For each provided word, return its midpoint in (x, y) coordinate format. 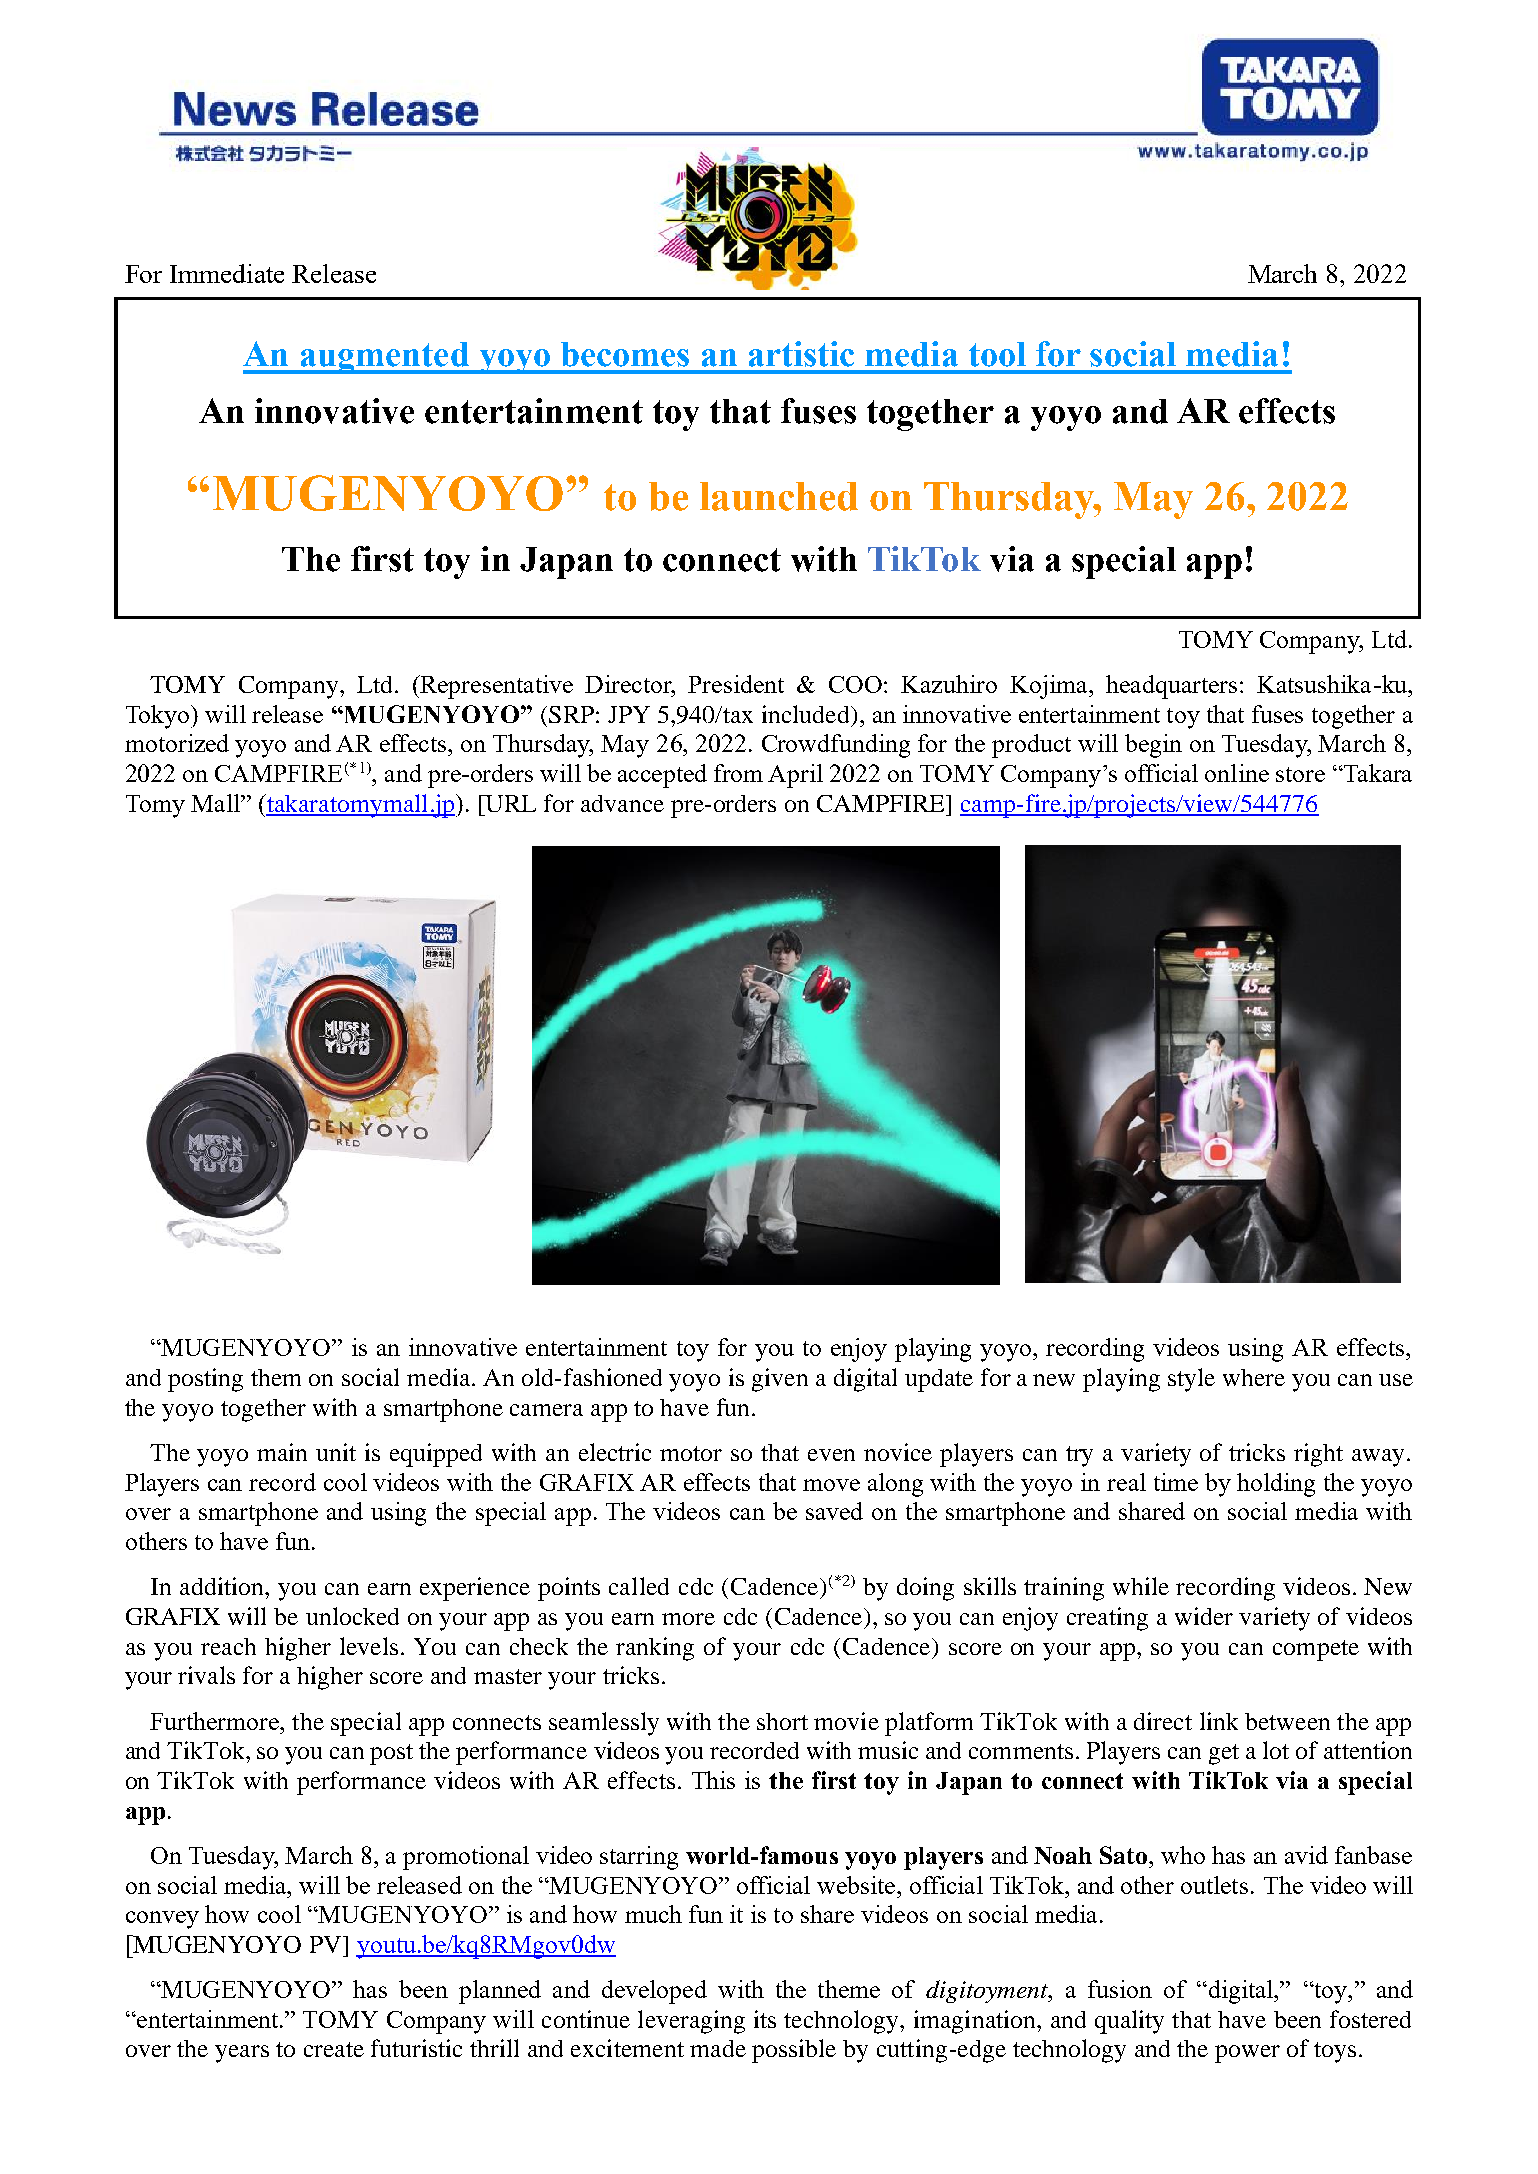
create (334, 2049)
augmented (384, 358)
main (282, 1452)
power (1247, 2054)
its (765, 2019)
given (780, 1380)
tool (997, 354)
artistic (801, 354)
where (1254, 1377)
